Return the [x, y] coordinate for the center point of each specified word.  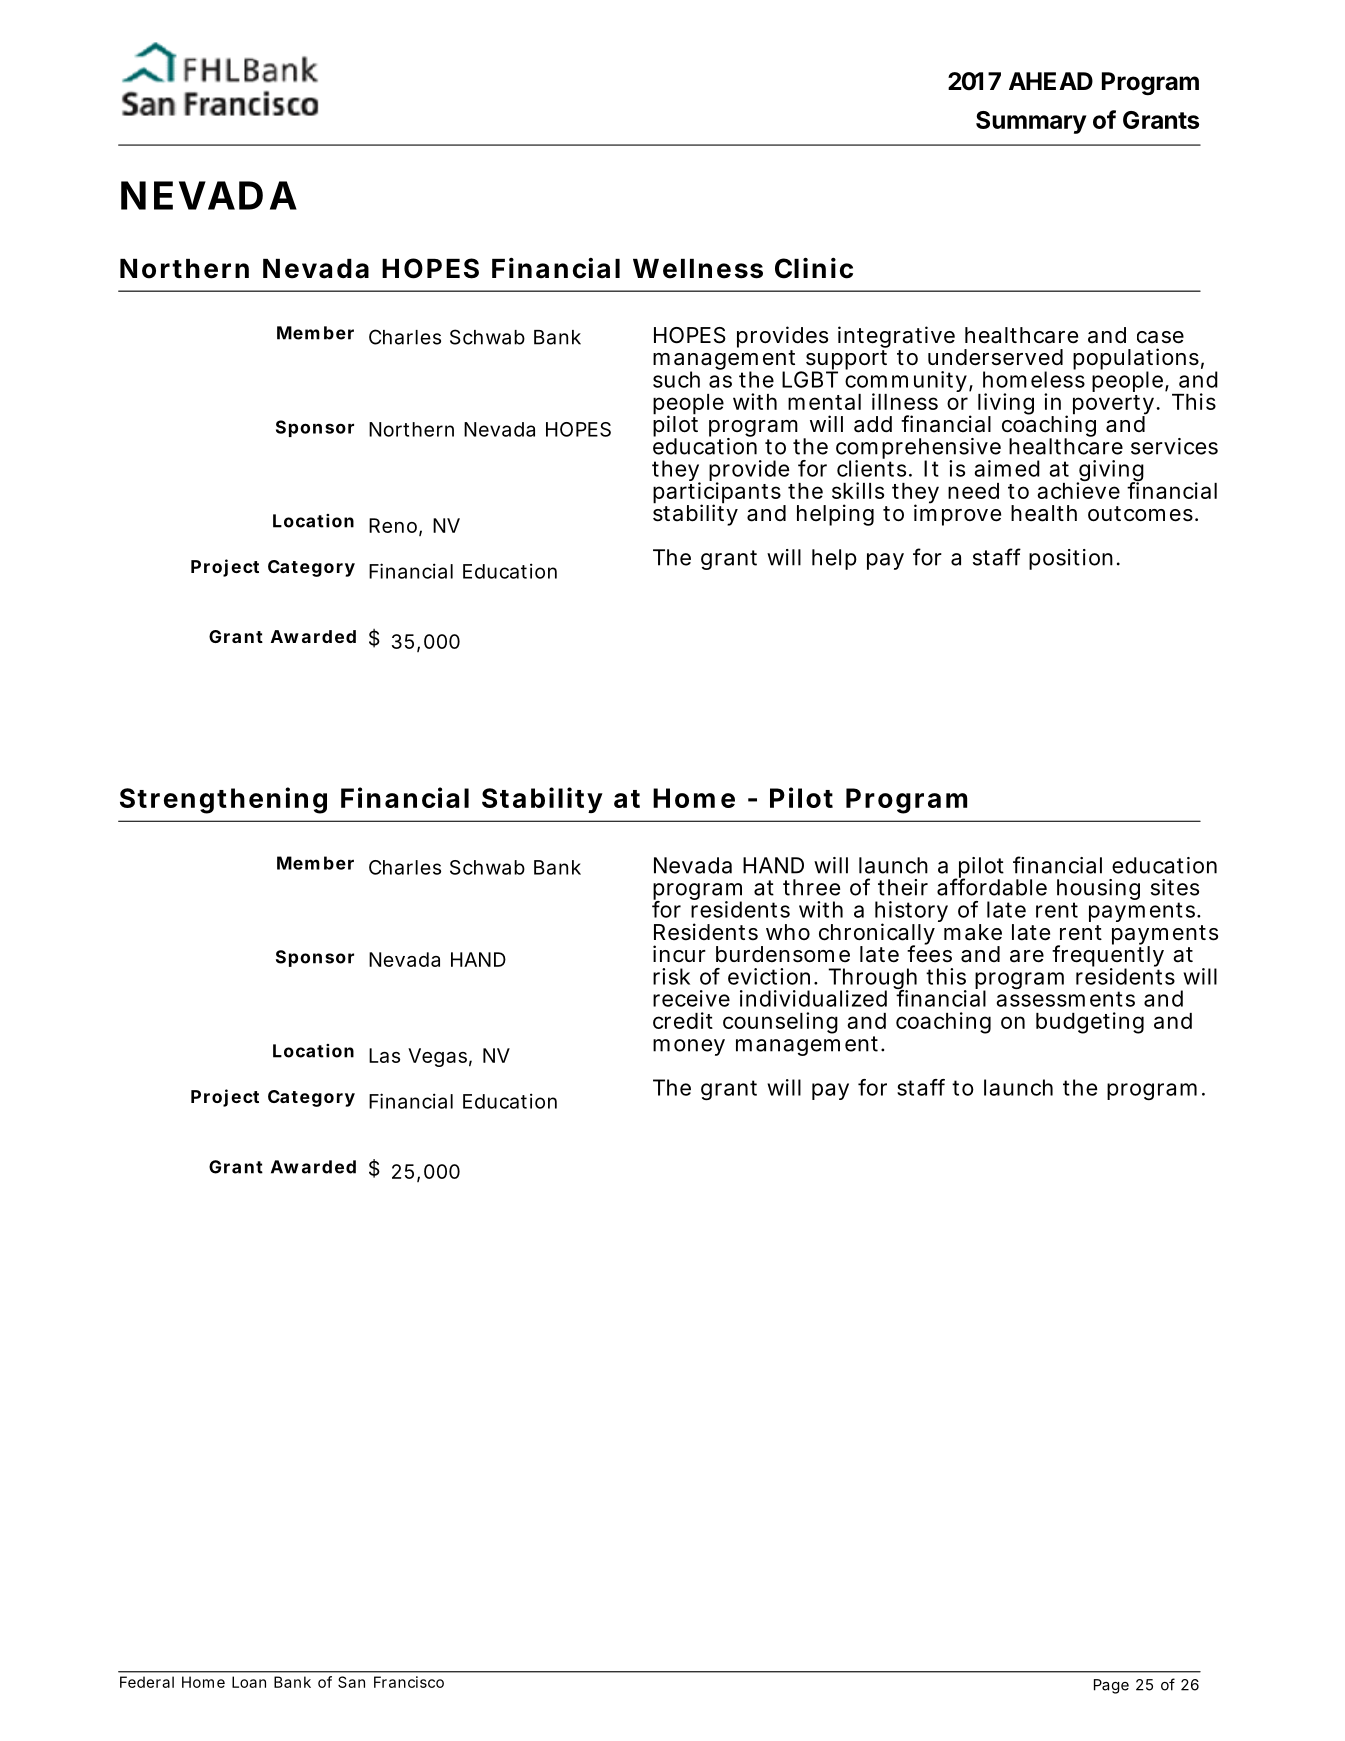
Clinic [814, 268]
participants [717, 494]
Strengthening [223, 800]
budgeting [1090, 1023]
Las [384, 1055]
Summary [1031, 122]
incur [679, 953]
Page [1111, 1686]
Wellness [698, 269]
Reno [393, 525]
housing [1098, 891]
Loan [249, 1682]
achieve [1078, 490]
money [689, 1047]
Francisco [409, 1682]
